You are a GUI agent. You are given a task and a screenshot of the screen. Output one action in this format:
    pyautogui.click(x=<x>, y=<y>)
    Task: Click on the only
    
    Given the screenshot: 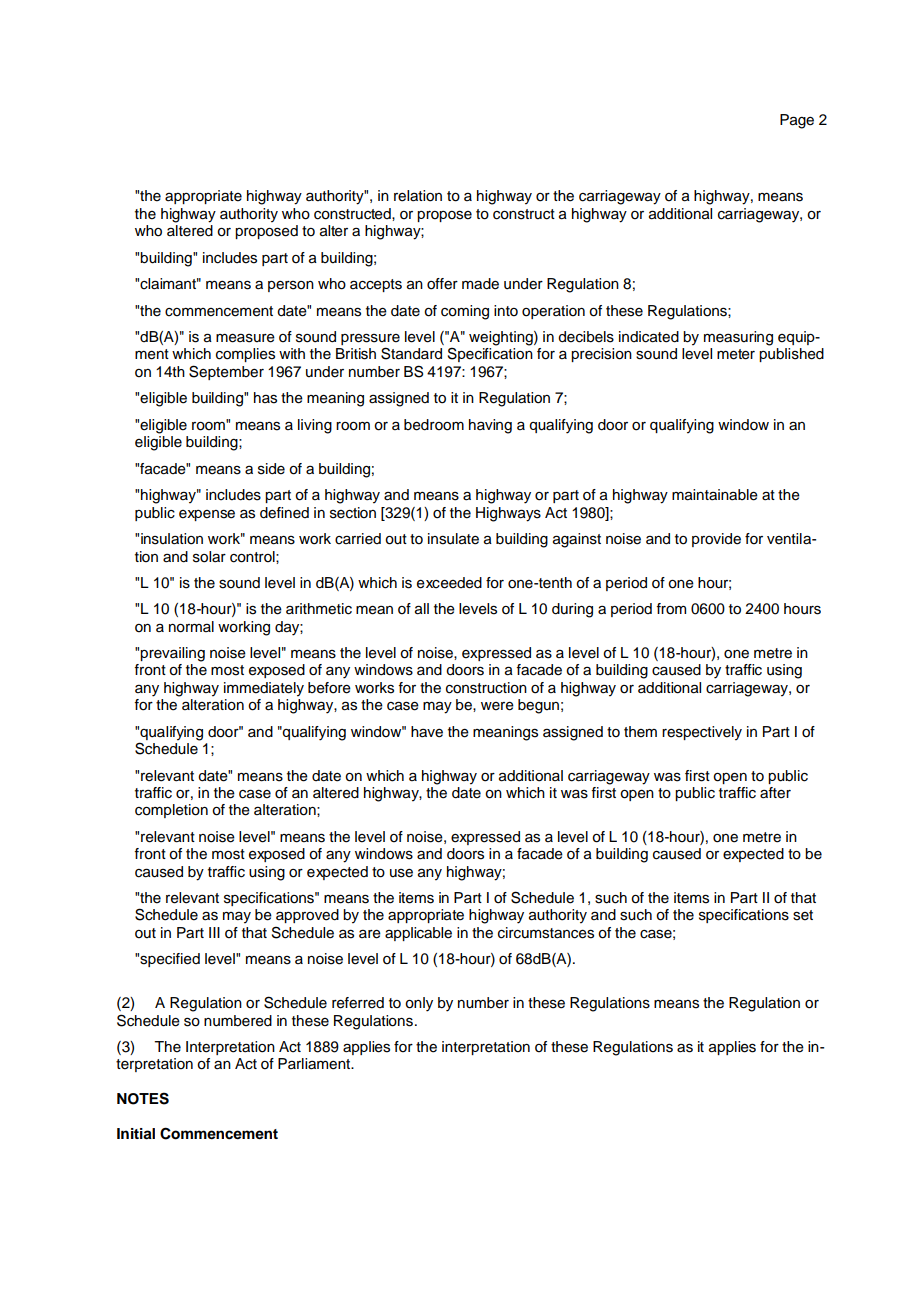 What is the action you would take?
    pyautogui.click(x=419, y=1004)
